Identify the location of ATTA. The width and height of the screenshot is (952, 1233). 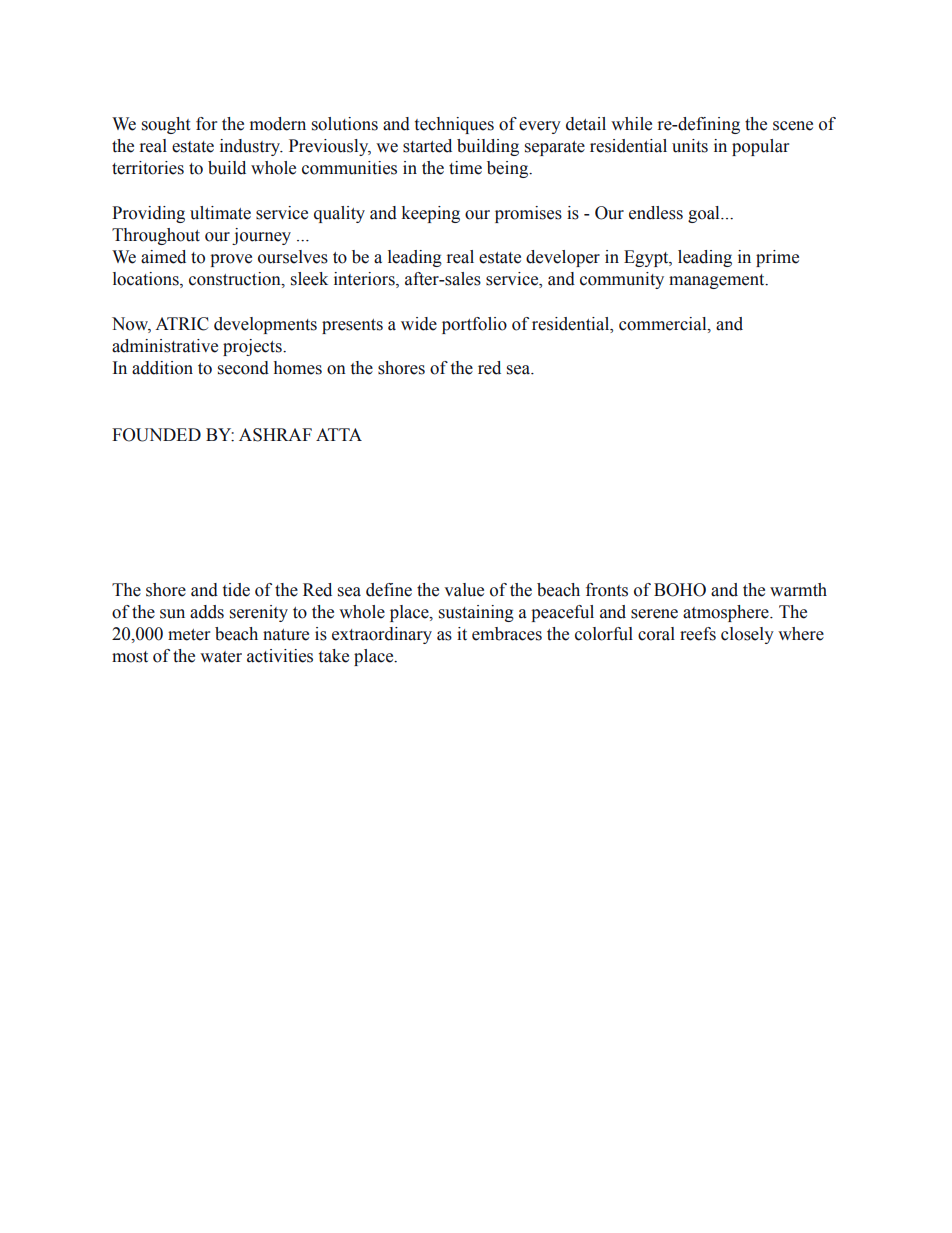
(339, 434).
